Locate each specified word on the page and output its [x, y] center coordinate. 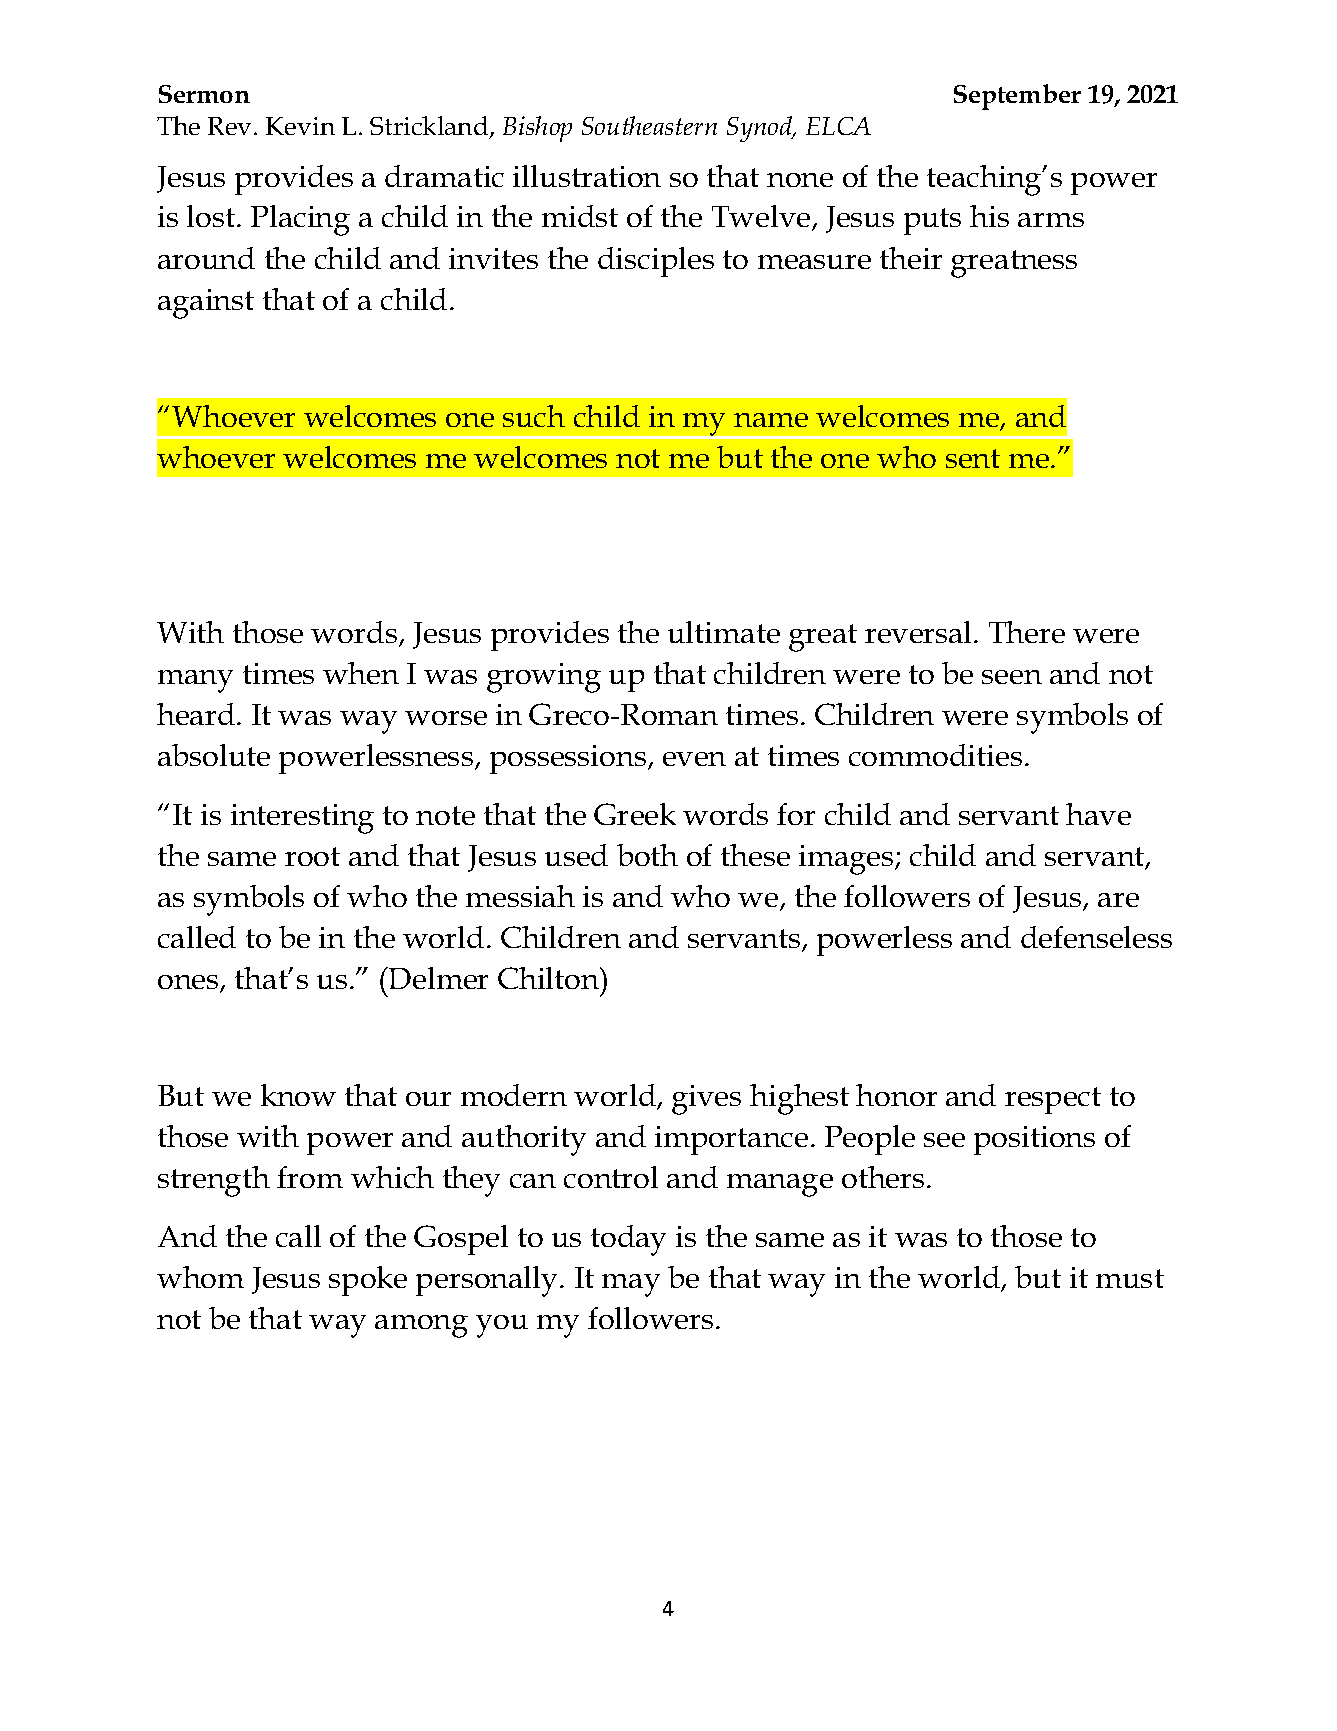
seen [1012, 677]
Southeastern [649, 125]
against [206, 304]
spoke [368, 1281]
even [694, 759]
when [361, 673]
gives [706, 1100]
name [771, 420]
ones [189, 984]
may [631, 1285]
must [1130, 1278]
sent [973, 458]
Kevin [300, 126]
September [1017, 97]
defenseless [1096, 937]
